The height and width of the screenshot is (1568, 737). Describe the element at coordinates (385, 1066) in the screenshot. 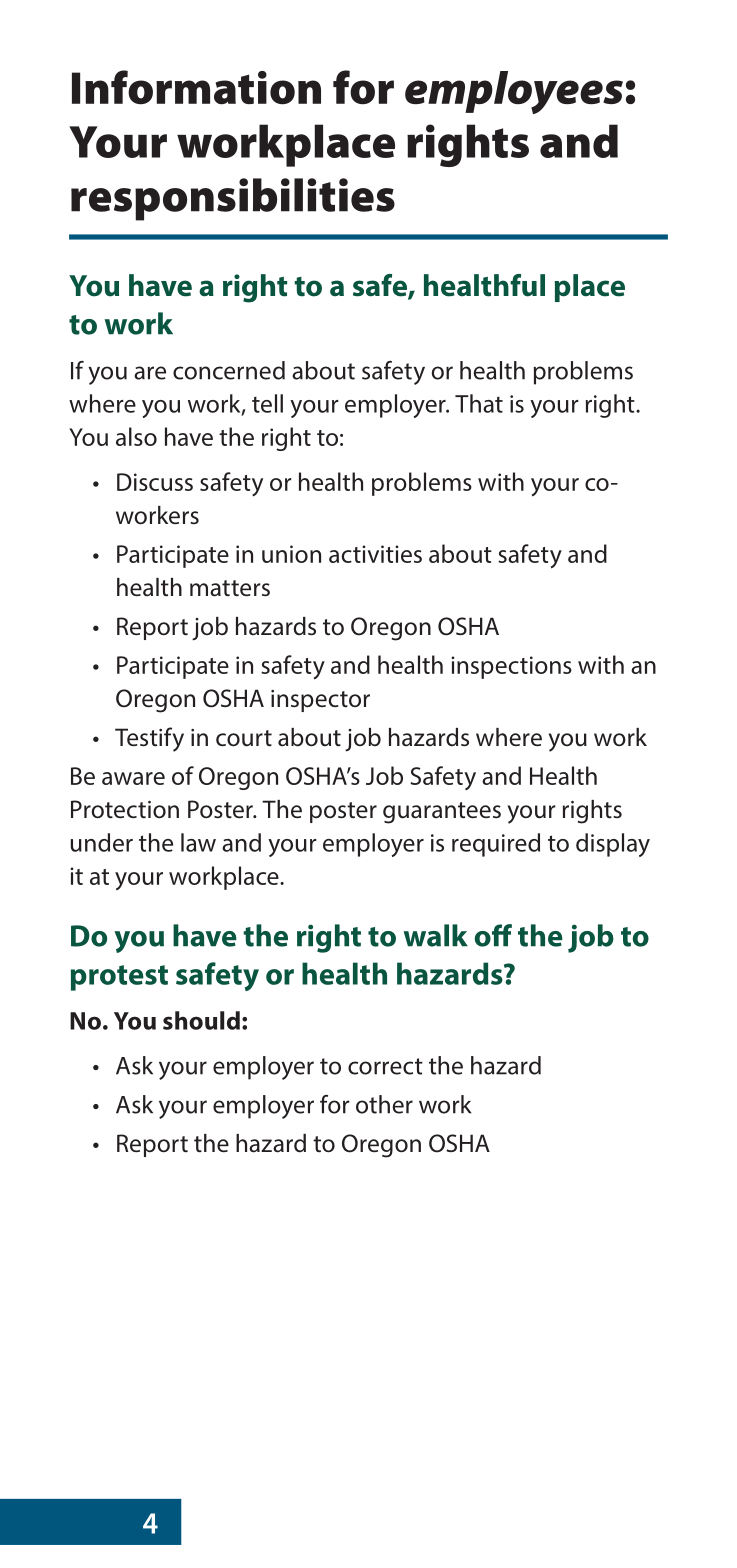

I see `correct` at that location.
